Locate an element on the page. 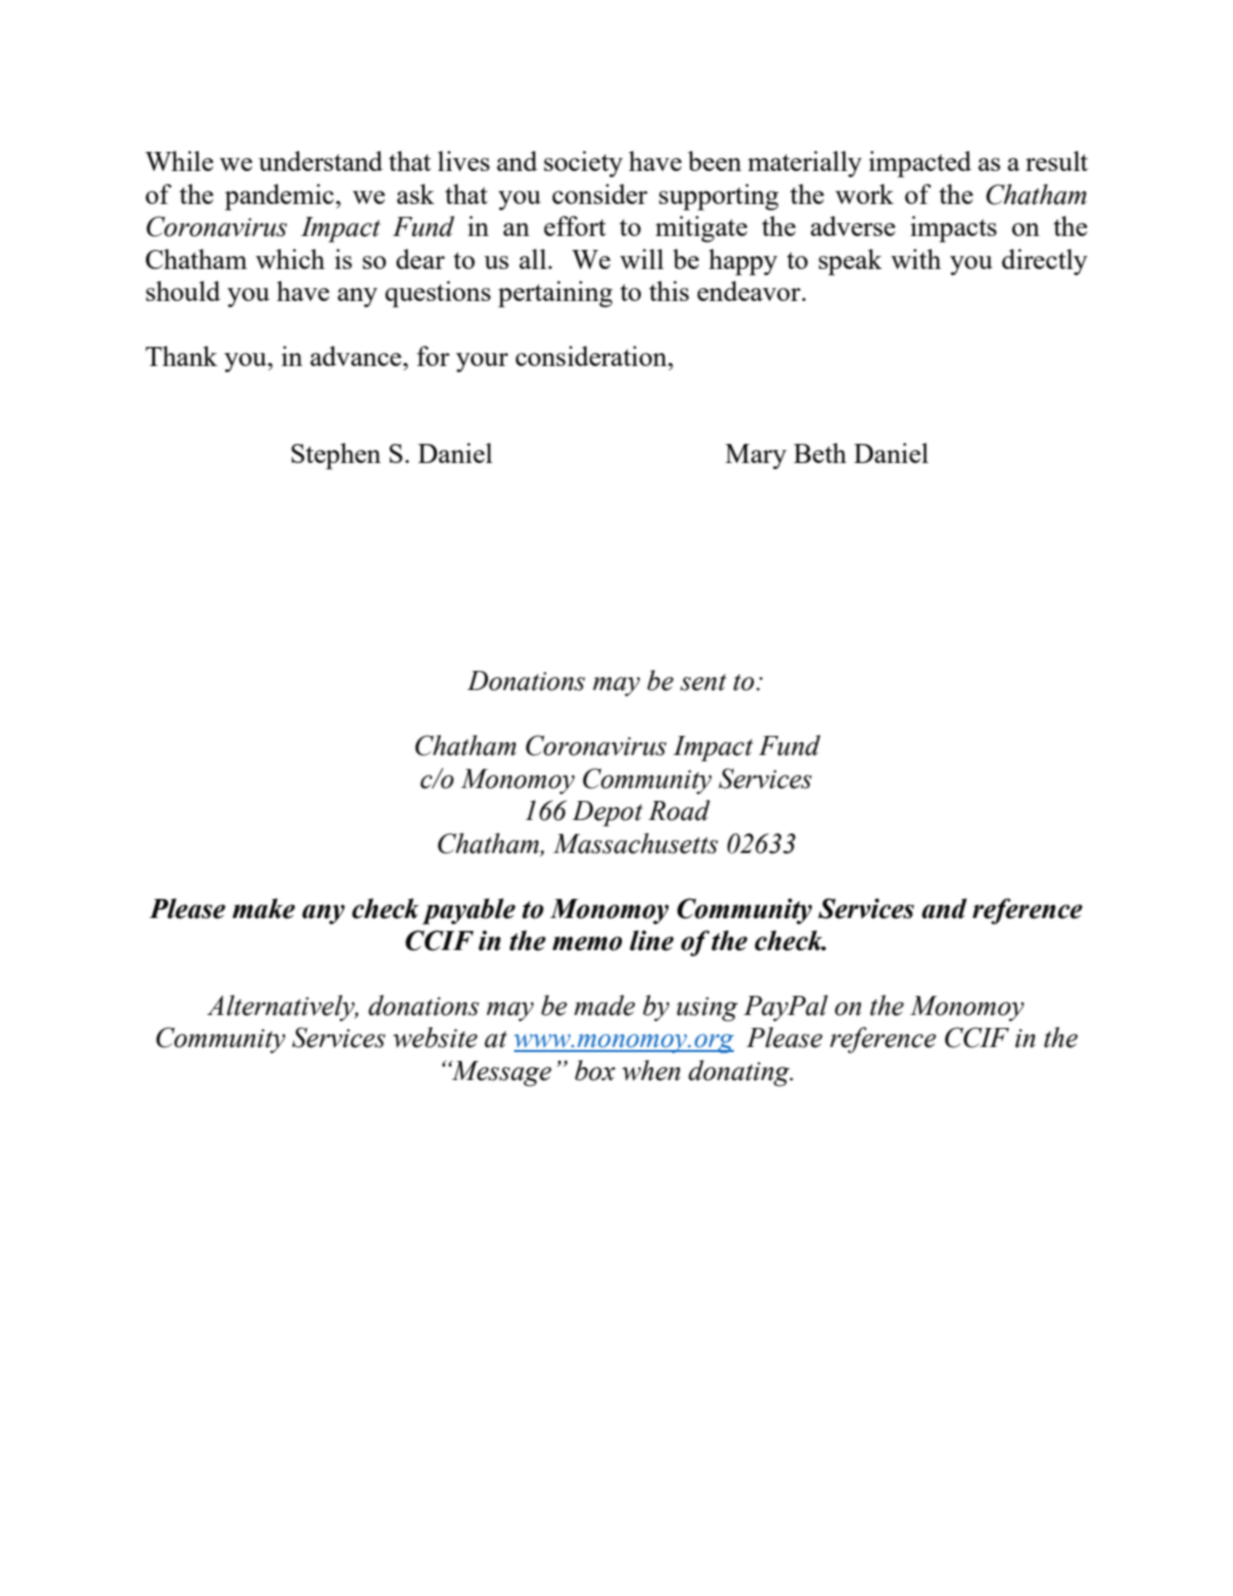  your is located at coordinates (482, 362).
